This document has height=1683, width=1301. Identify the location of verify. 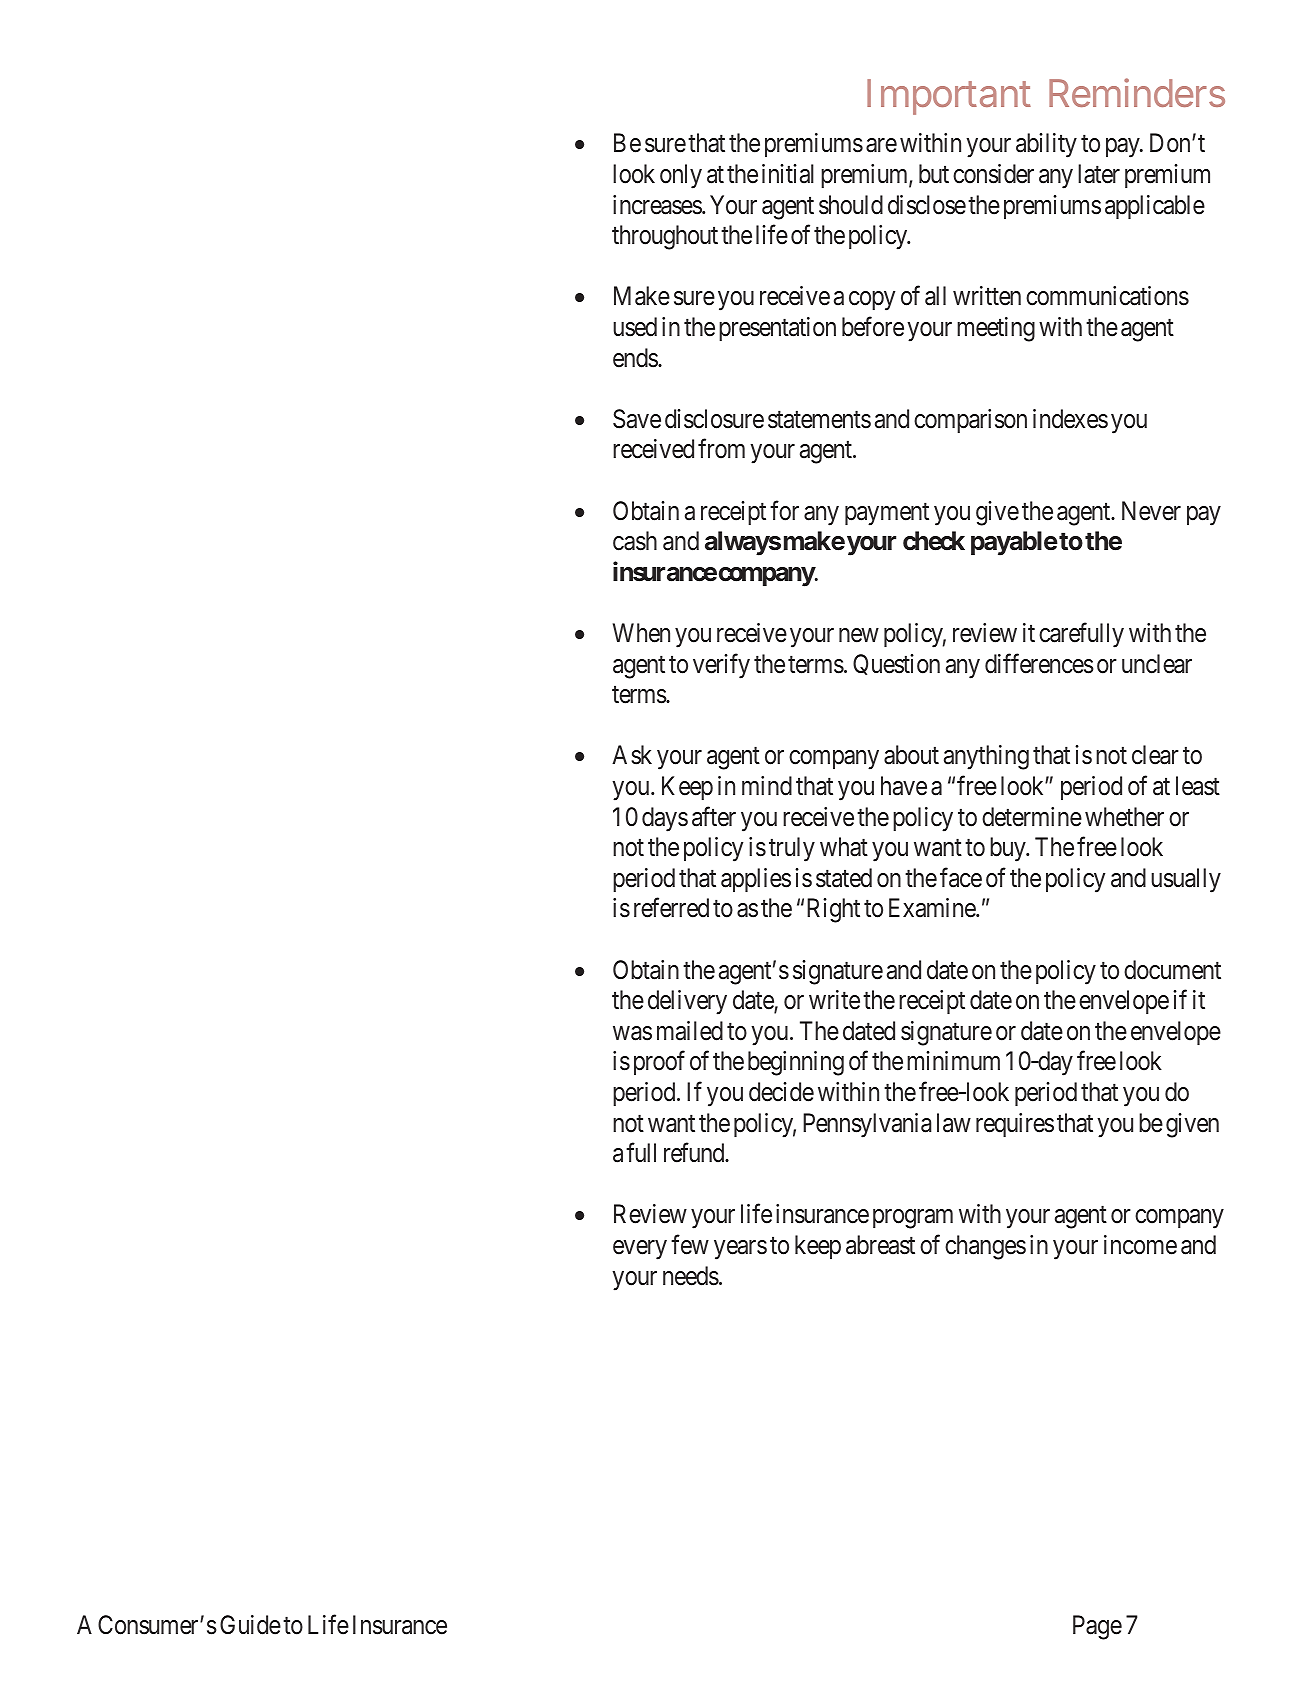
(721, 666).
